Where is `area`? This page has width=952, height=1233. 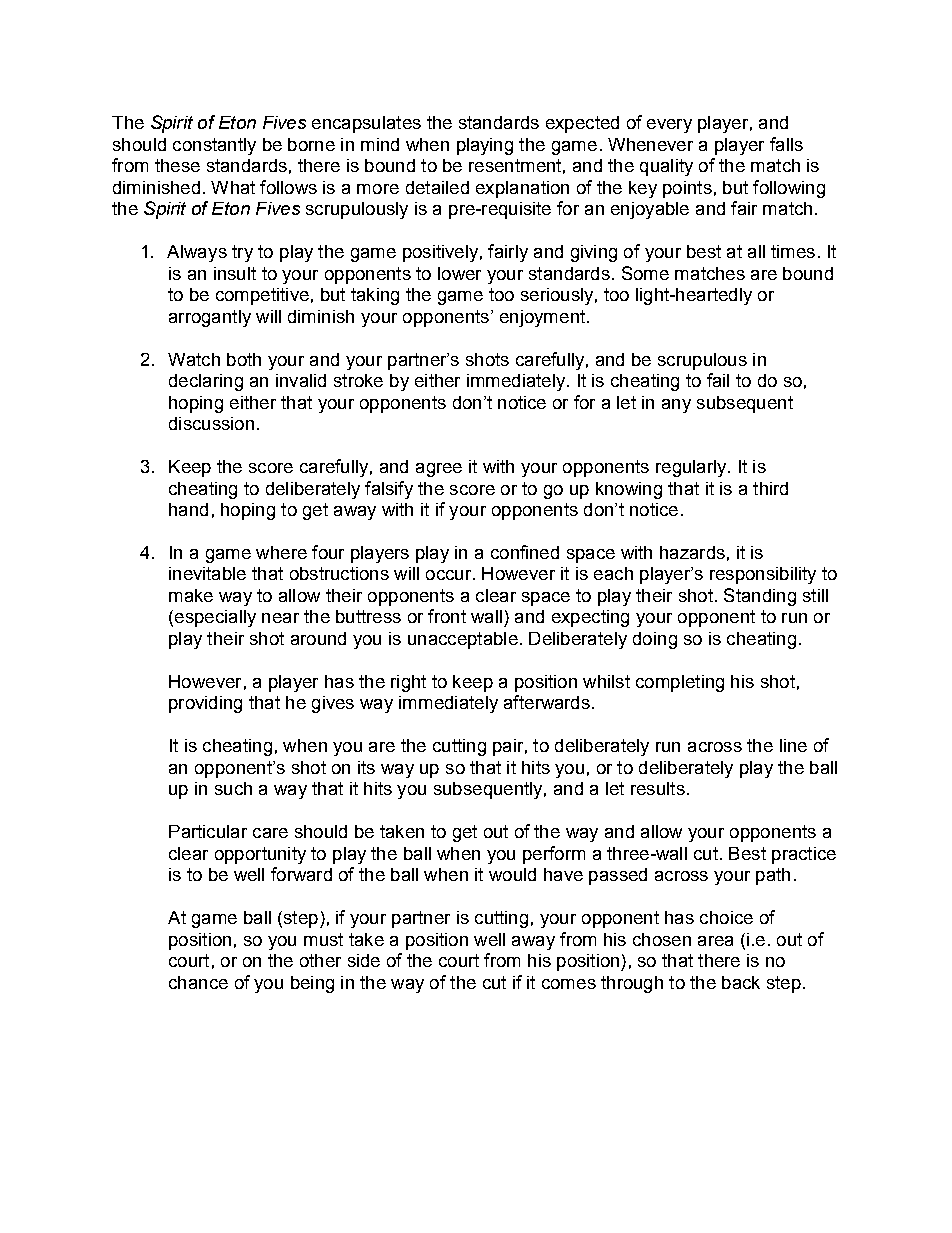 area is located at coordinates (715, 941).
